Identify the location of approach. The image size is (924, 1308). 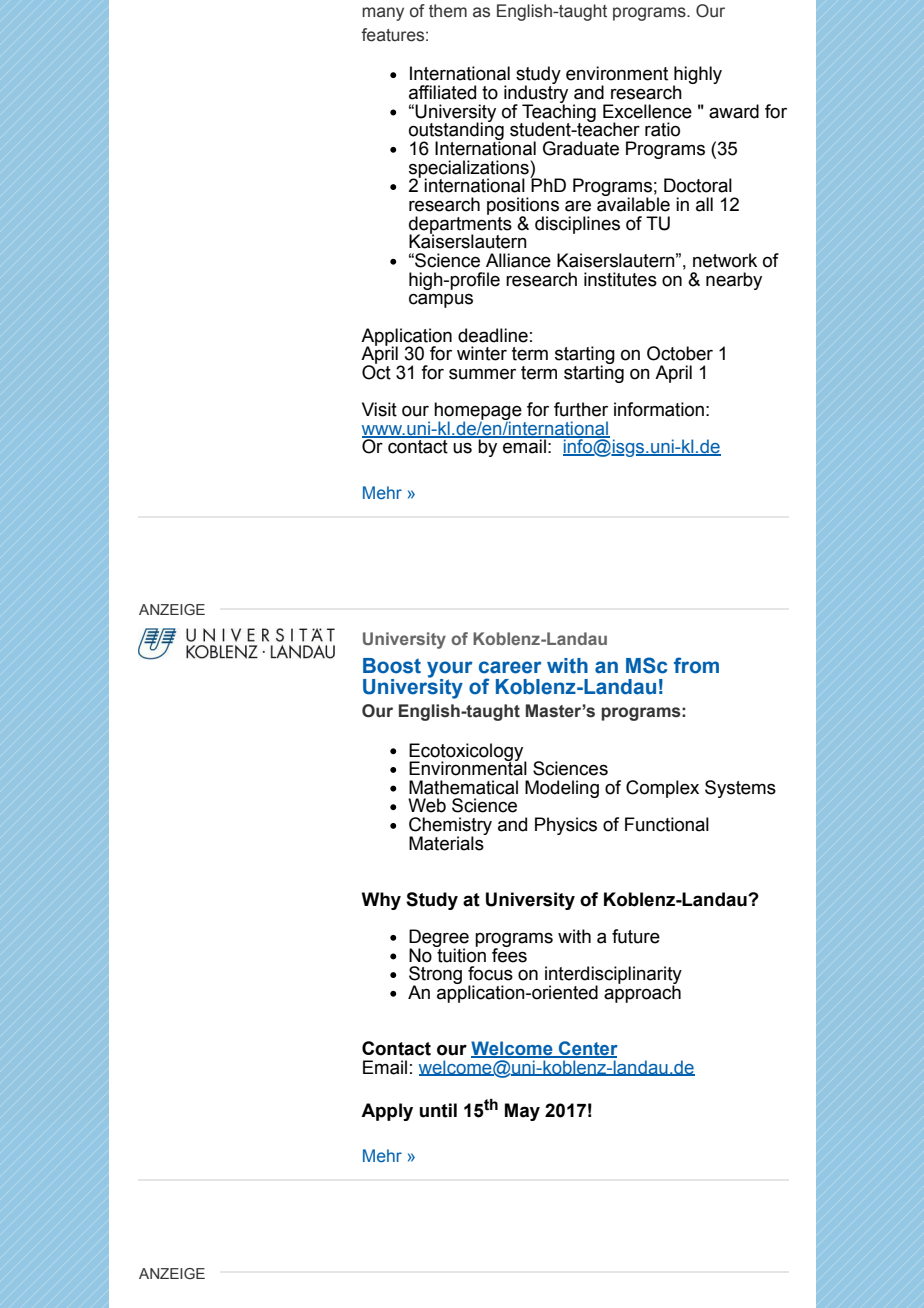
(642, 993).
